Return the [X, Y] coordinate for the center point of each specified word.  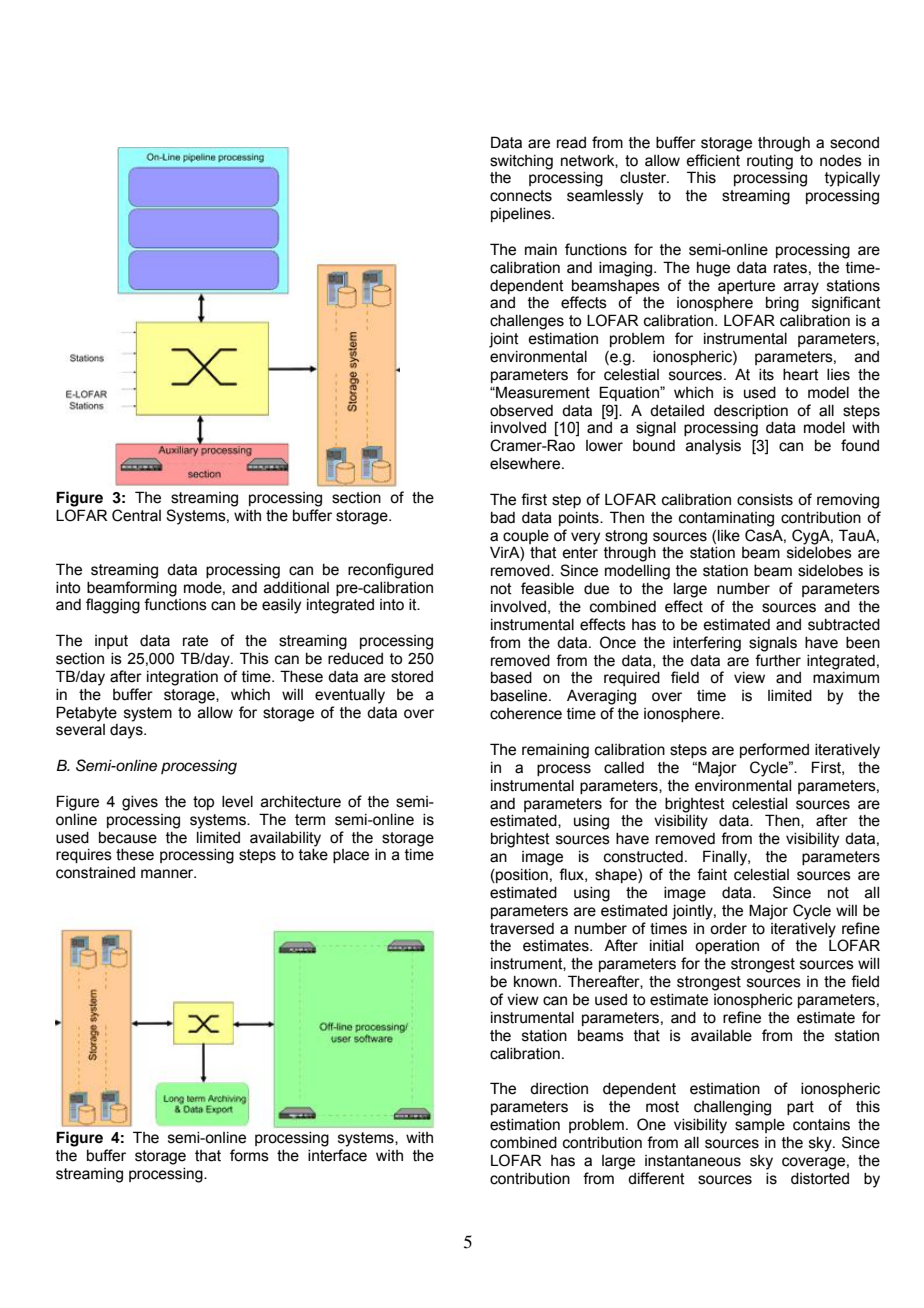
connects [521, 196]
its [766, 375]
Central [136, 515]
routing [770, 162]
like [729, 536]
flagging [113, 606]
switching [521, 162]
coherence [526, 714]
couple [526, 537]
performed [774, 750]
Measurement [542, 392]
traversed [522, 929]
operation [727, 947]
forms [249, 1155]
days [127, 731]
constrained [95, 873]
